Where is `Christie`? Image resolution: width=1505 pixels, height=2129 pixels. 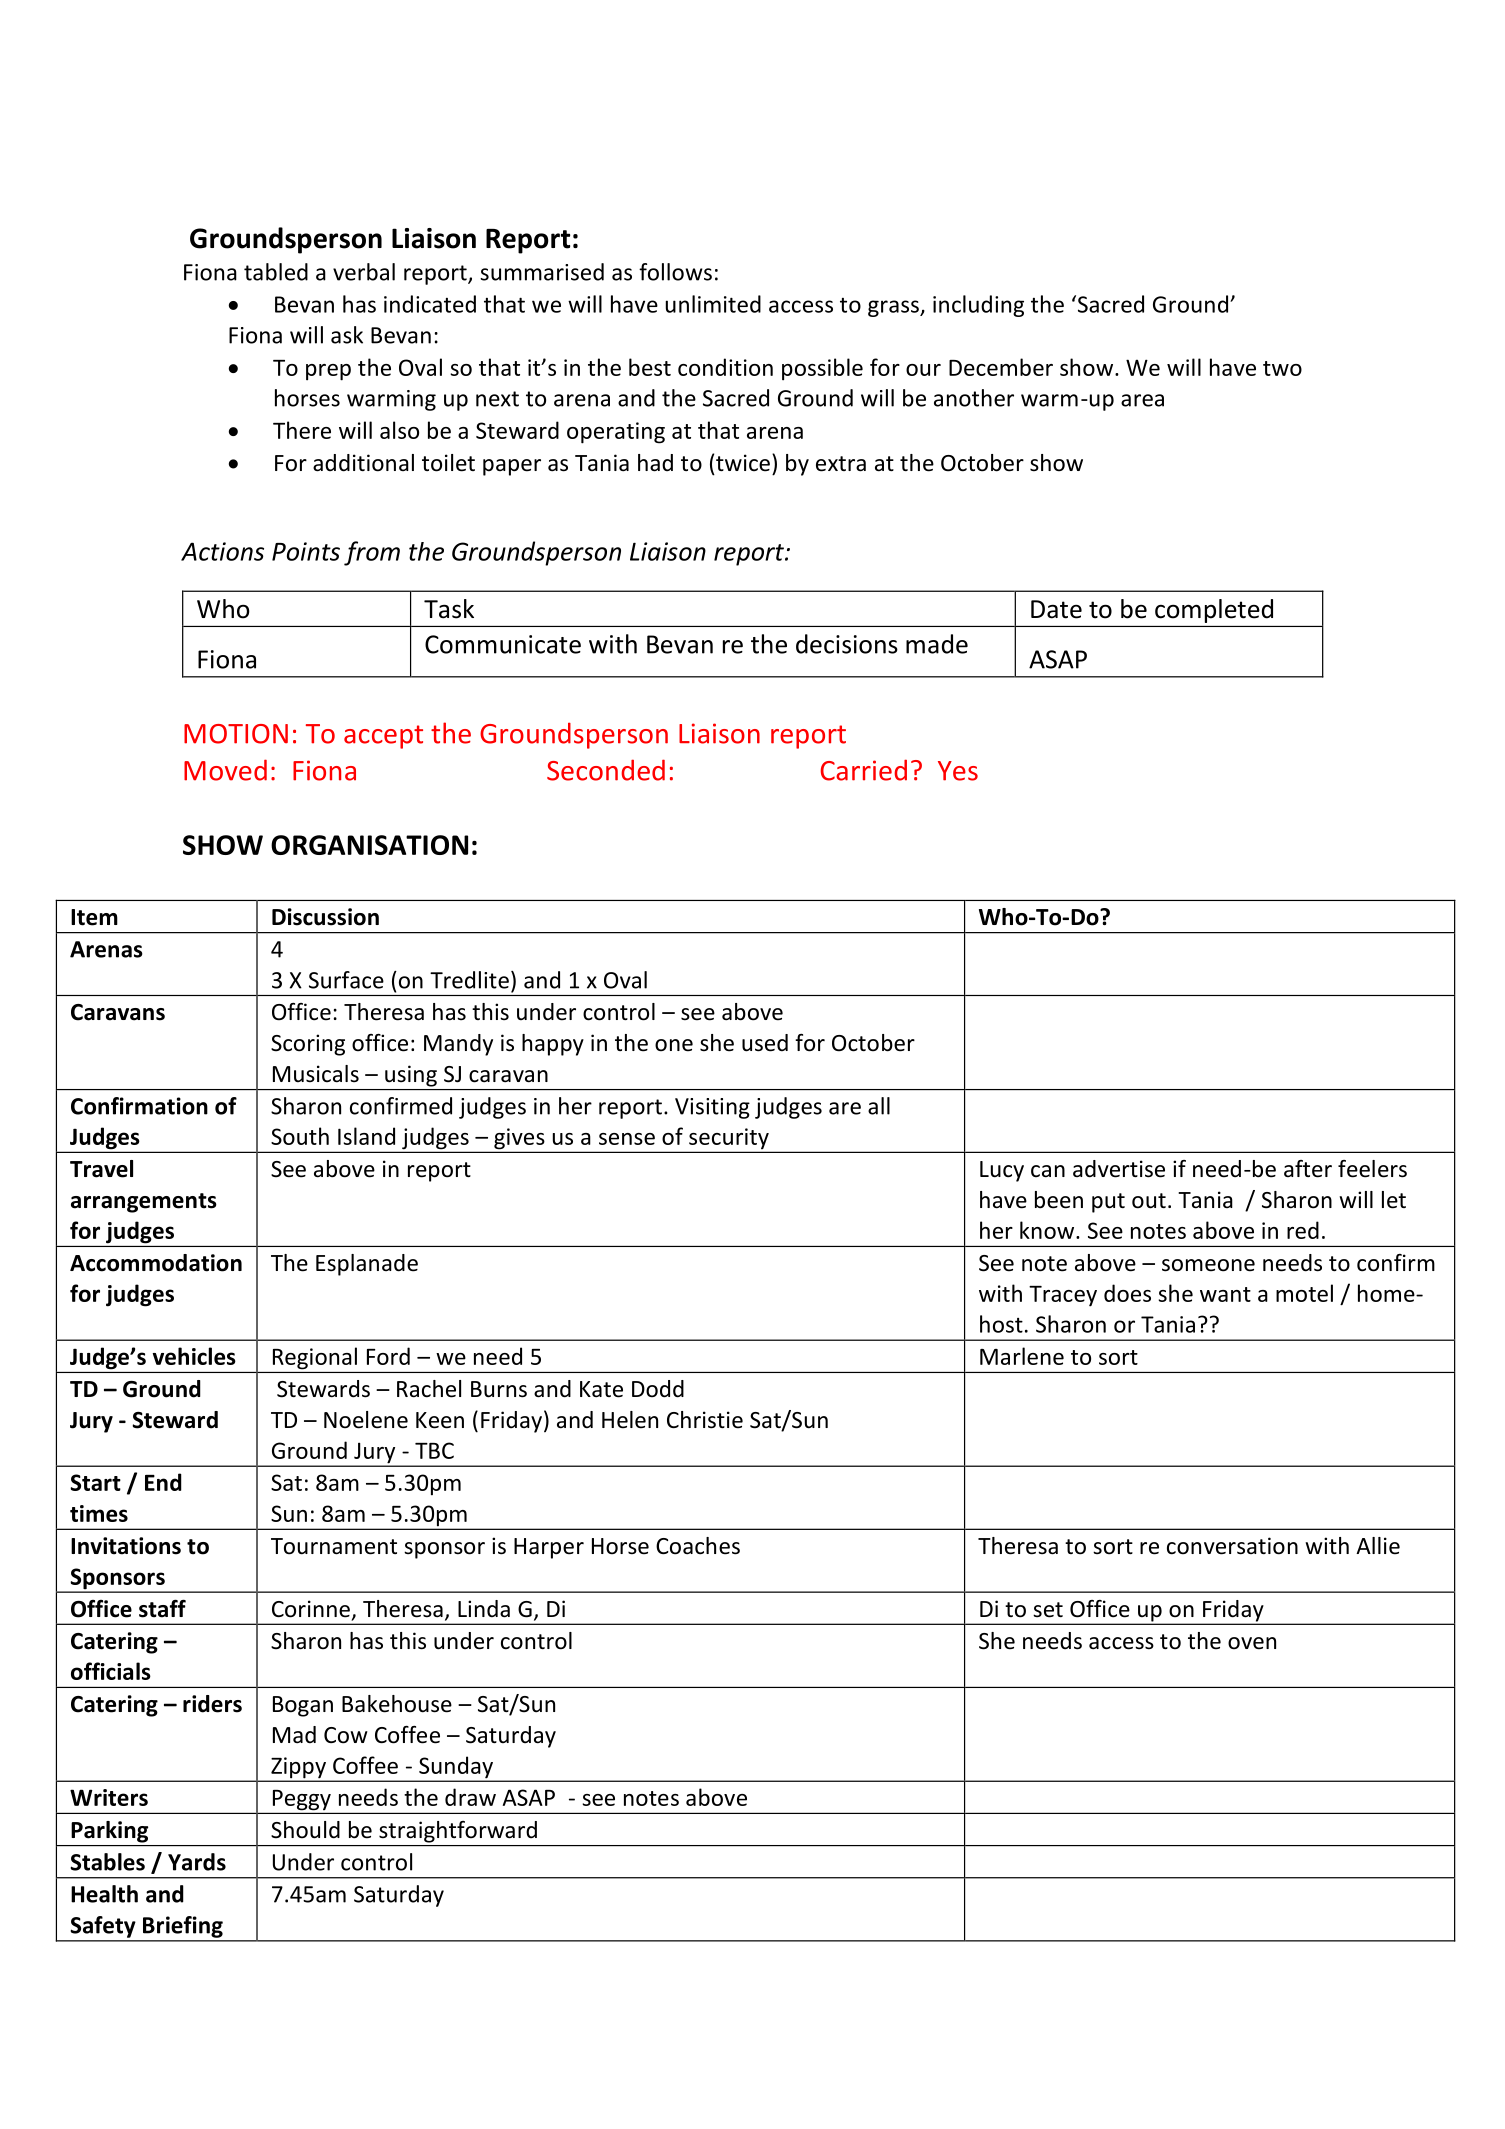 Christie is located at coordinates (705, 1420).
